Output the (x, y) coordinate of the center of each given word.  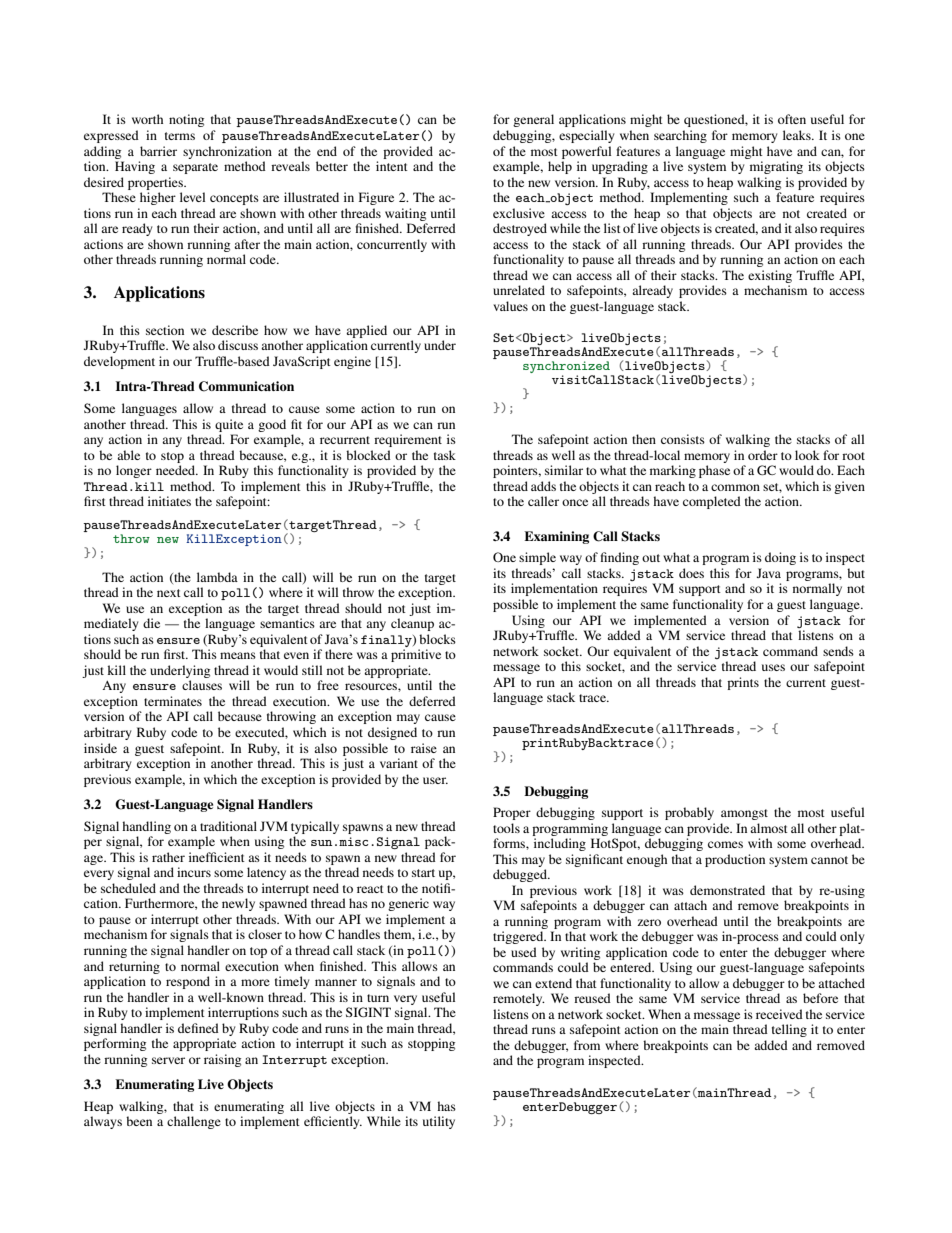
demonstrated (727, 890)
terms (180, 136)
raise (424, 748)
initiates (169, 501)
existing (770, 276)
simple (537, 558)
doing (780, 558)
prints (743, 683)
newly (238, 904)
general (533, 120)
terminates (173, 701)
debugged (521, 875)
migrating (776, 167)
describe (235, 330)
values (510, 306)
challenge (194, 1122)
